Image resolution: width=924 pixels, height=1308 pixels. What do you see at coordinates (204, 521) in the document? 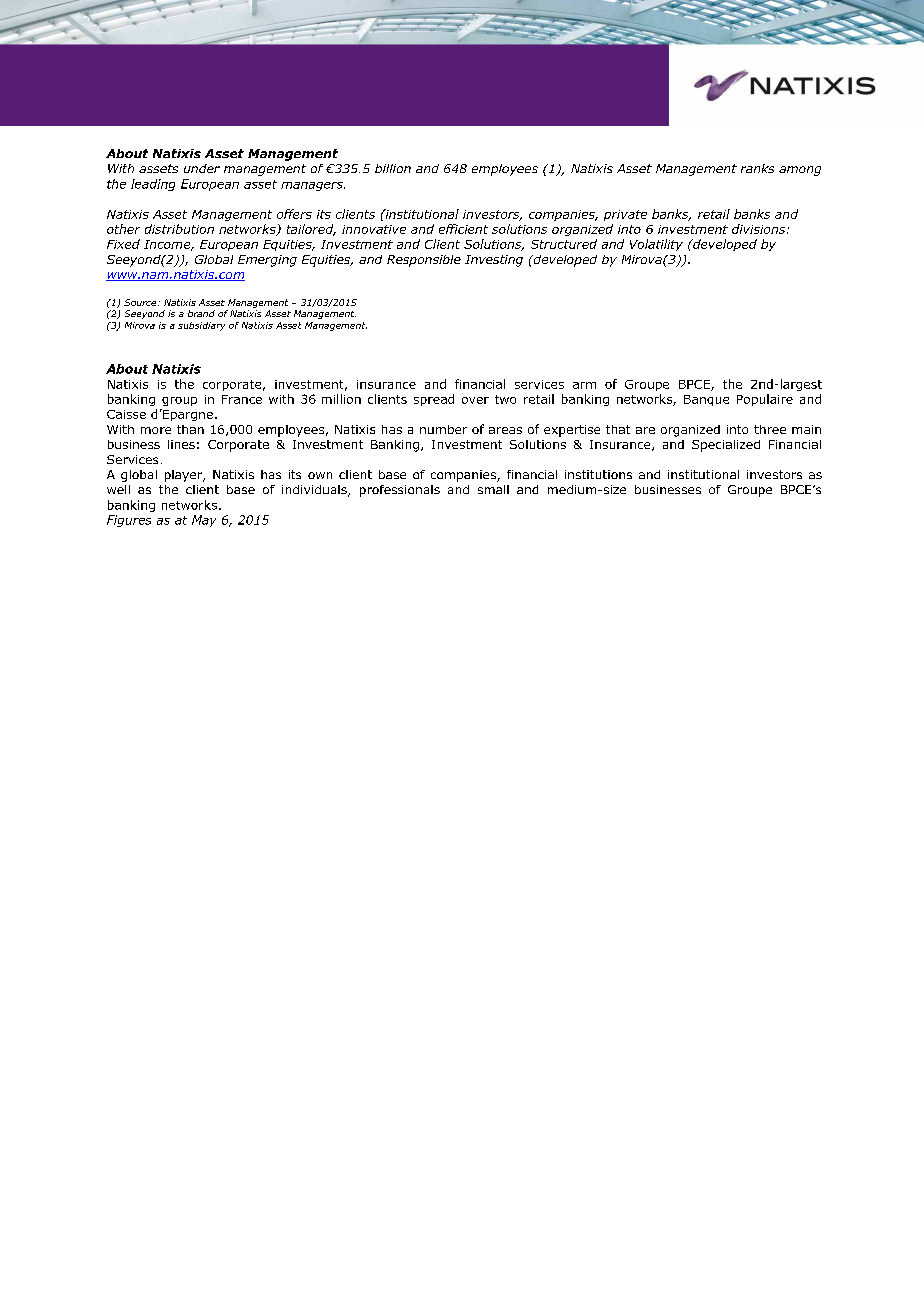
I see `May` at bounding box center [204, 521].
